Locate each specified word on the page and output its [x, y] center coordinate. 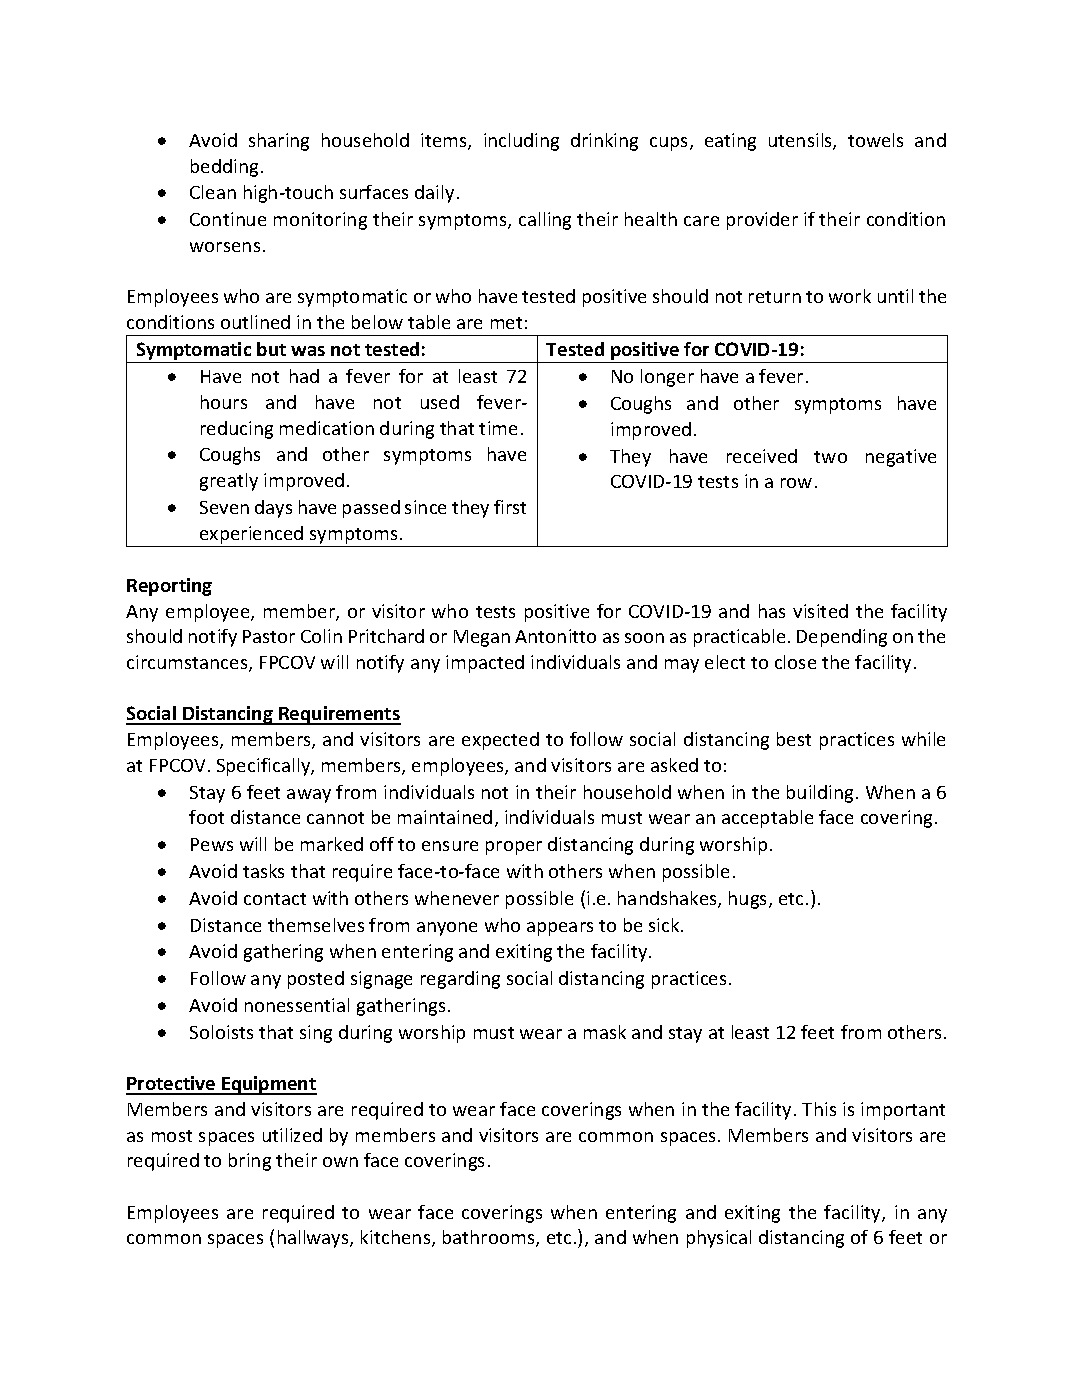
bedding [224, 168]
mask [605, 1032]
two [830, 457]
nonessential [297, 1005]
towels [875, 140]
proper [514, 848]
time [498, 428]
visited [820, 611]
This [819, 1109]
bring [250, 1162]
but [271, 349]
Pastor [269, 636]
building [820, 794]
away [309, 796]
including [521, 142]
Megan [482, 638]
